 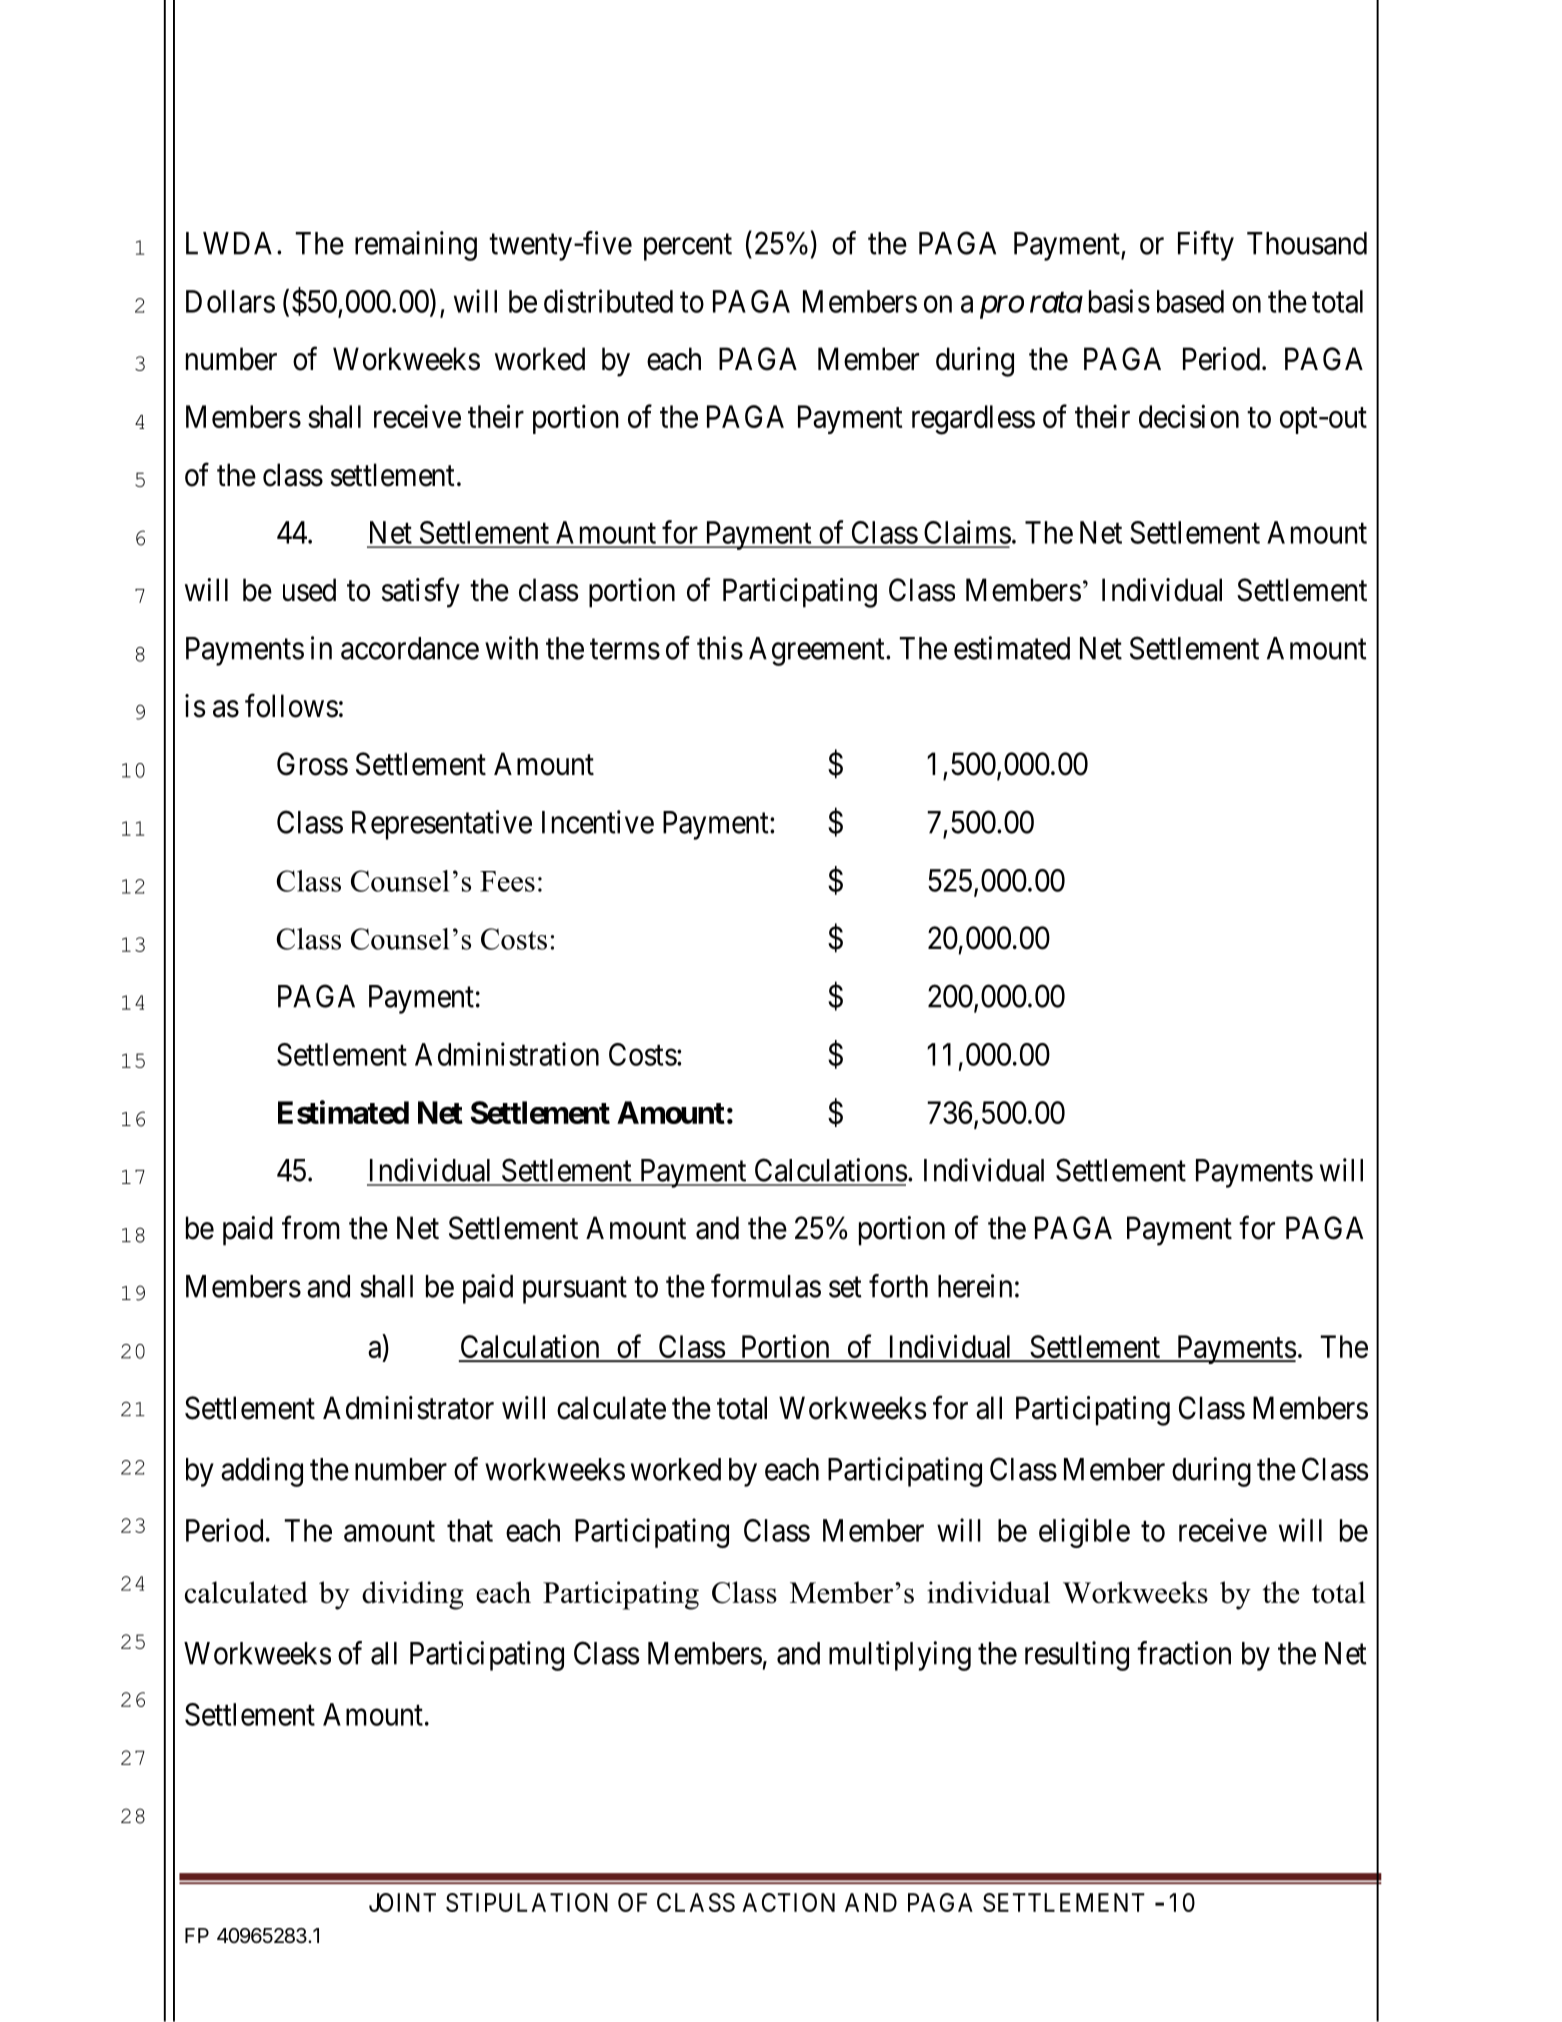 I want to click on percent, so click(x=688, y=247).
